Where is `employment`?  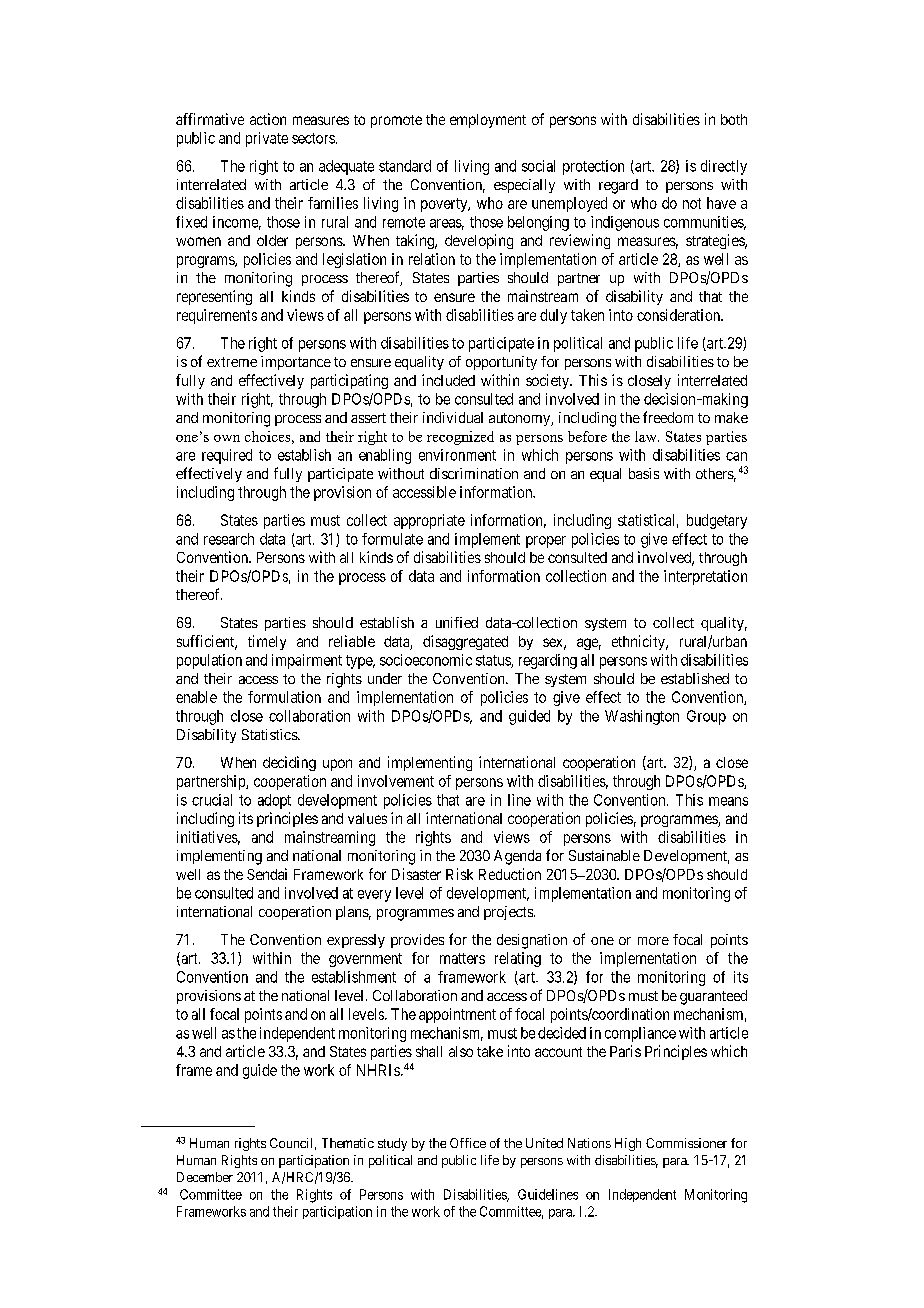
employment is located at coordinates (488, 121).
